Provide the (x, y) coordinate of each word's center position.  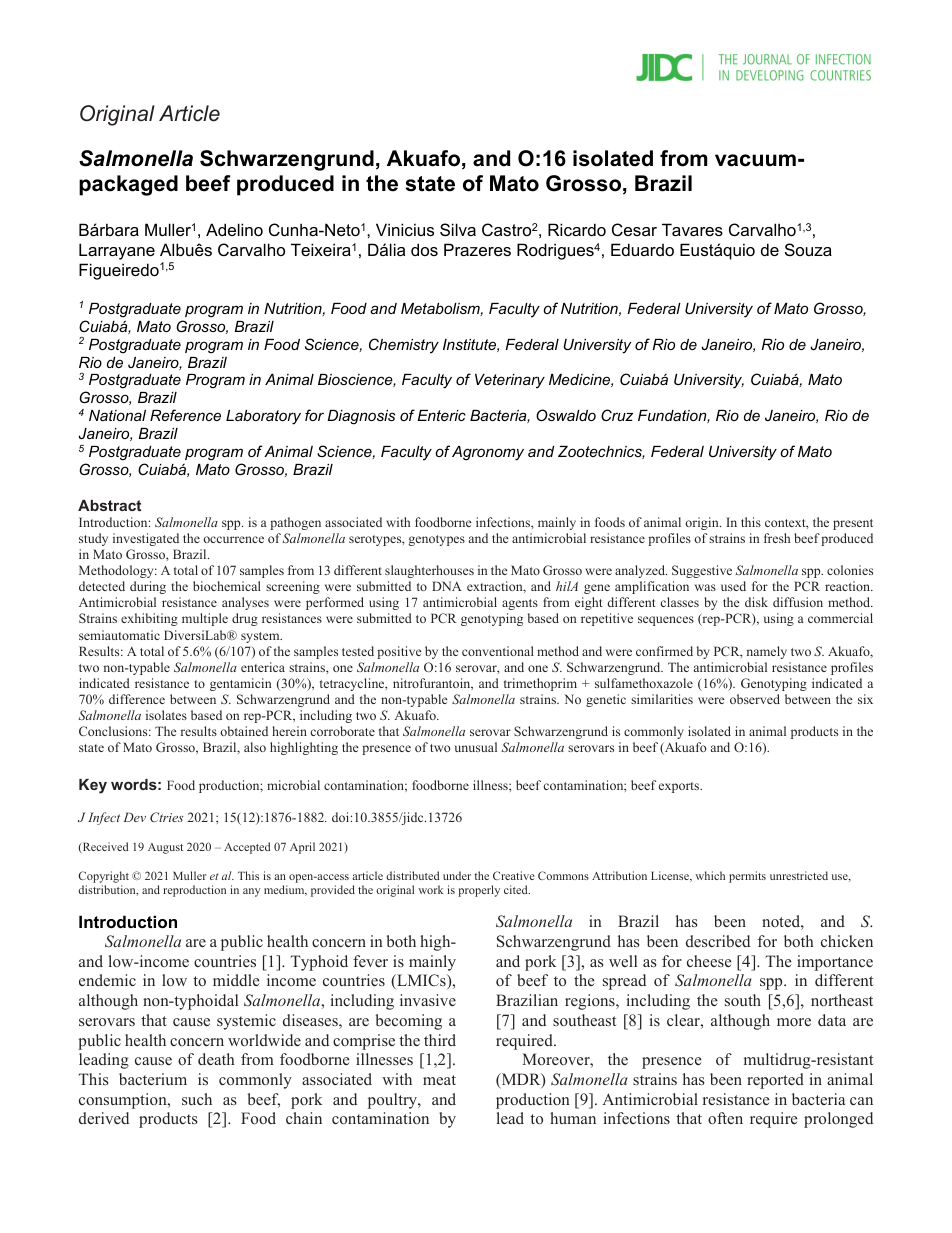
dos (424, 249)
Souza (808, 249)
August (165, 848)
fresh (777, 538)
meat (439, 1080)
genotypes (436, 540)
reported (775, 1081)
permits (747, 877)
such (197, 1099)
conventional (498, 651)
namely (767, 652)
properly (479, 891)
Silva (458, 229)
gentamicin (240, 684)
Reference (185, 415)
